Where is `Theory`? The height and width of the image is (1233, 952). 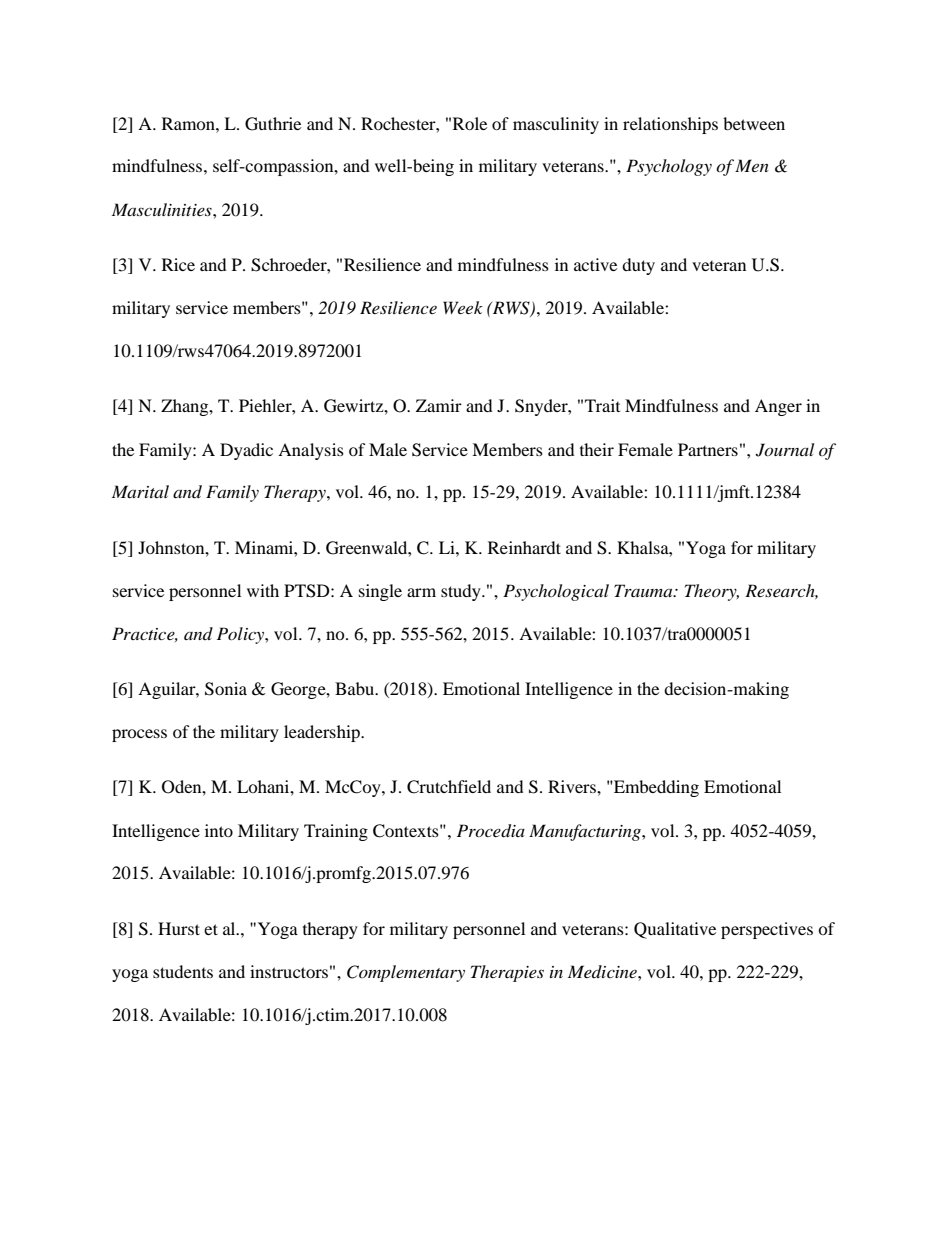 Theory is located at coordinates (712, 592).
